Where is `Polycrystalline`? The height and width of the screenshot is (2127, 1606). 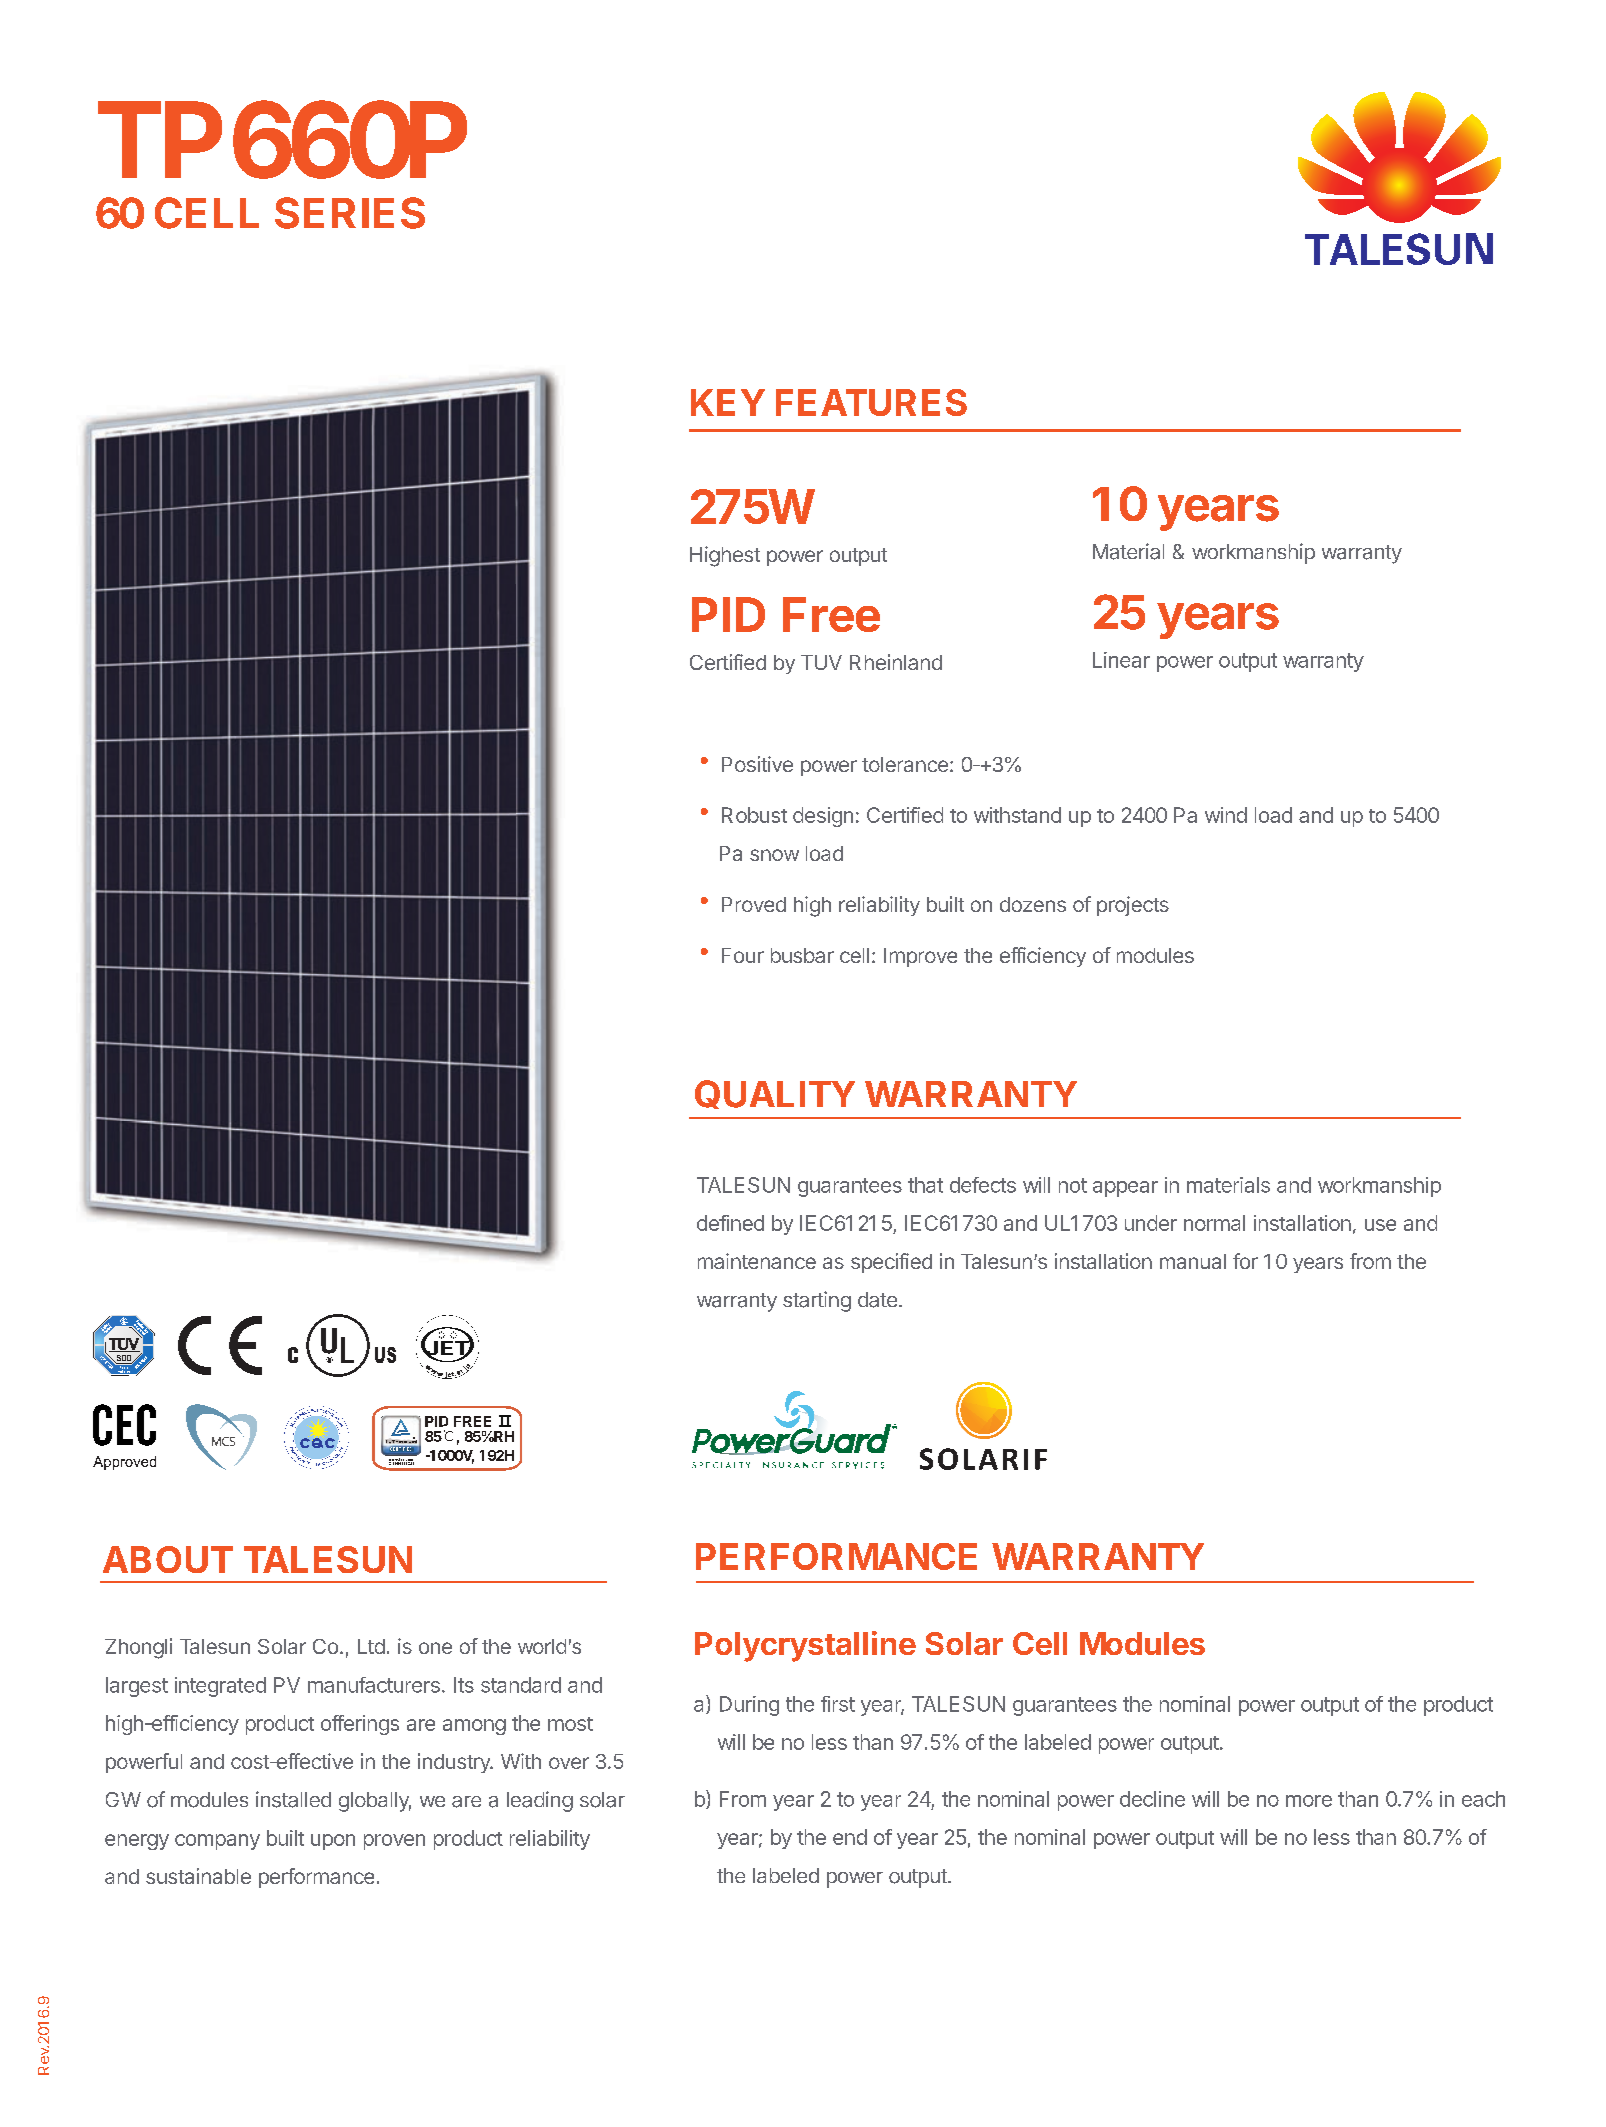 Polycrystalline is located at coordinates (805, 1646).
